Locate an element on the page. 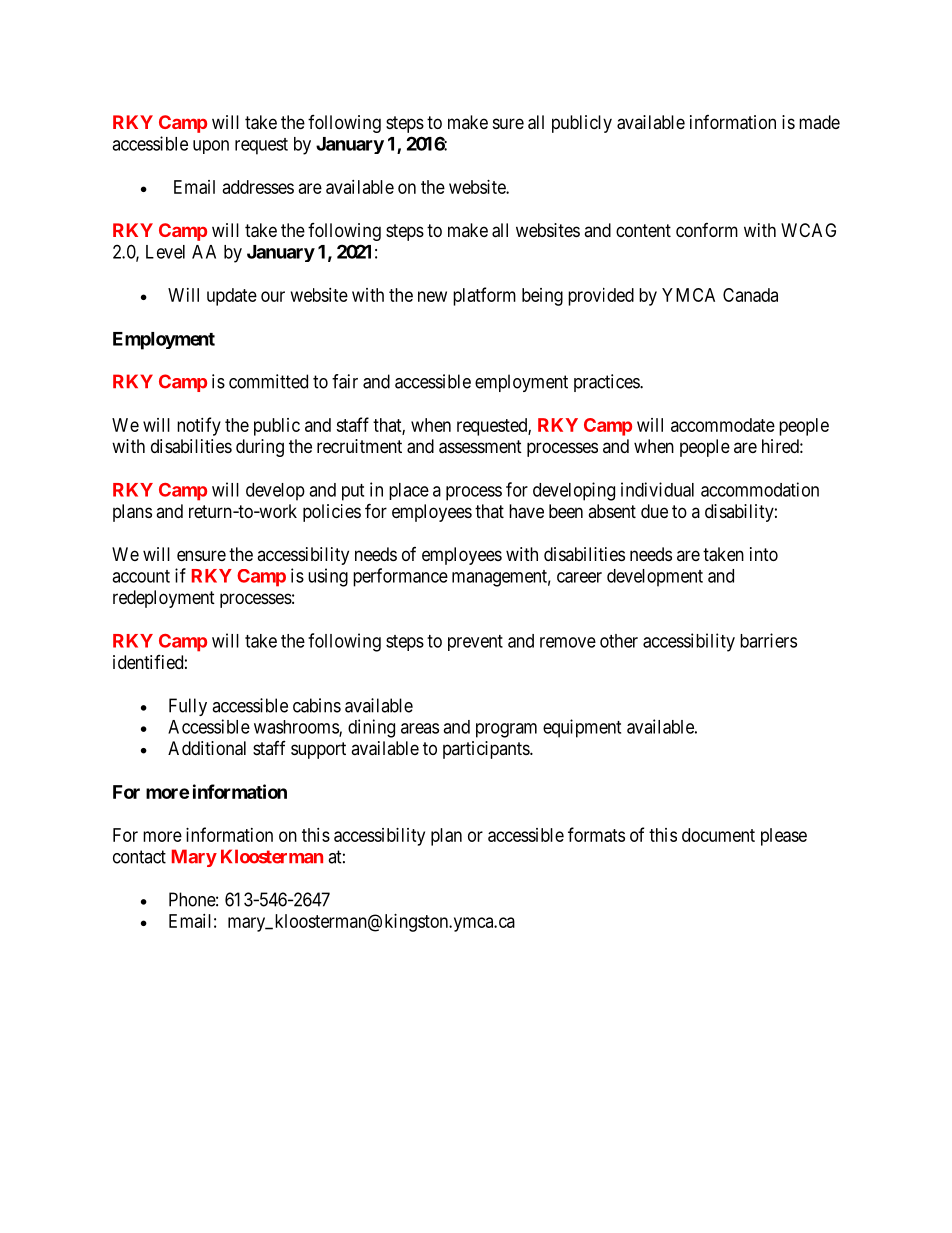 The height and width of the document is (1233, 952). upon is located at coordinates (211, 147).
